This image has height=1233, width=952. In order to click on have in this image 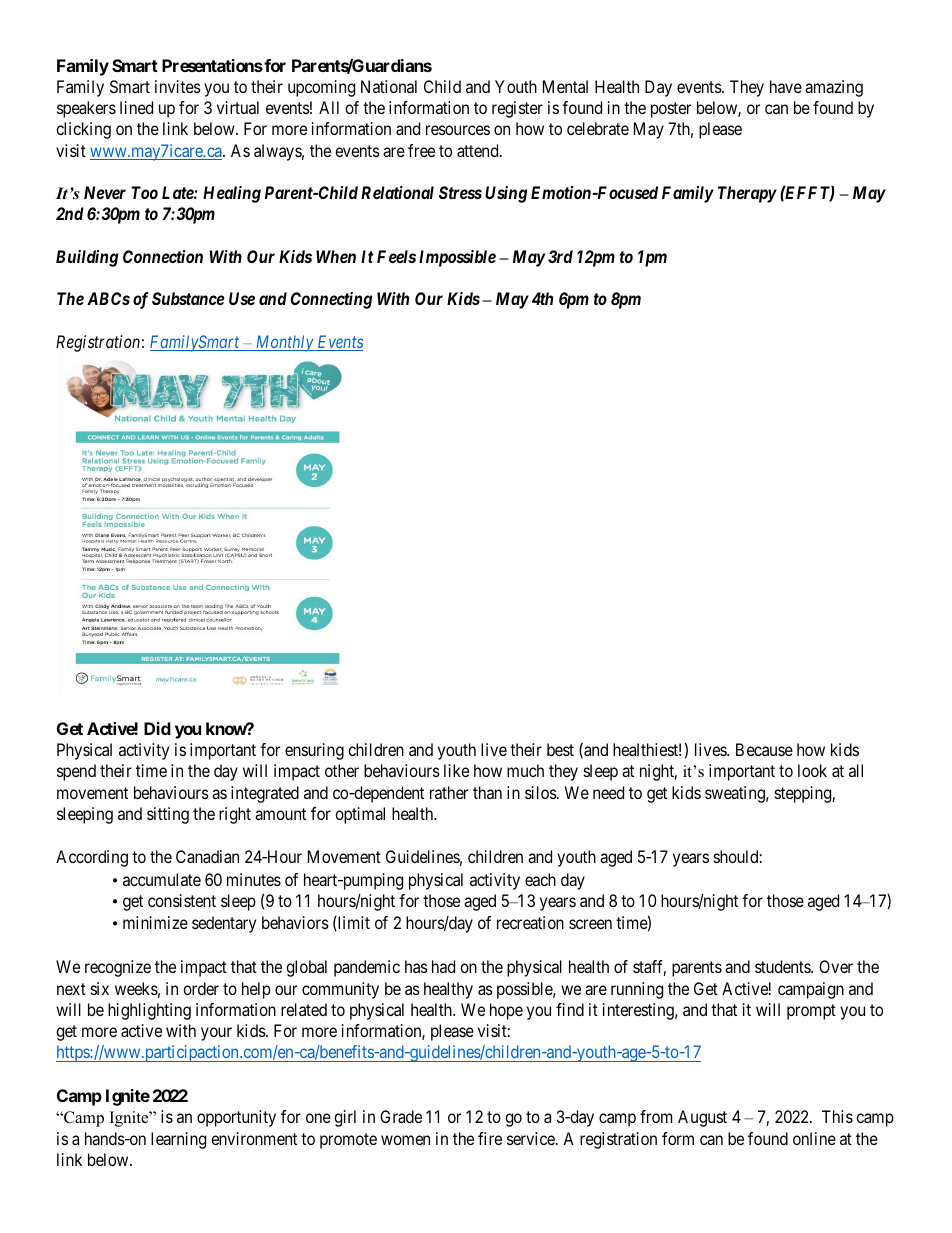, I will do `click(786, 86)`.
